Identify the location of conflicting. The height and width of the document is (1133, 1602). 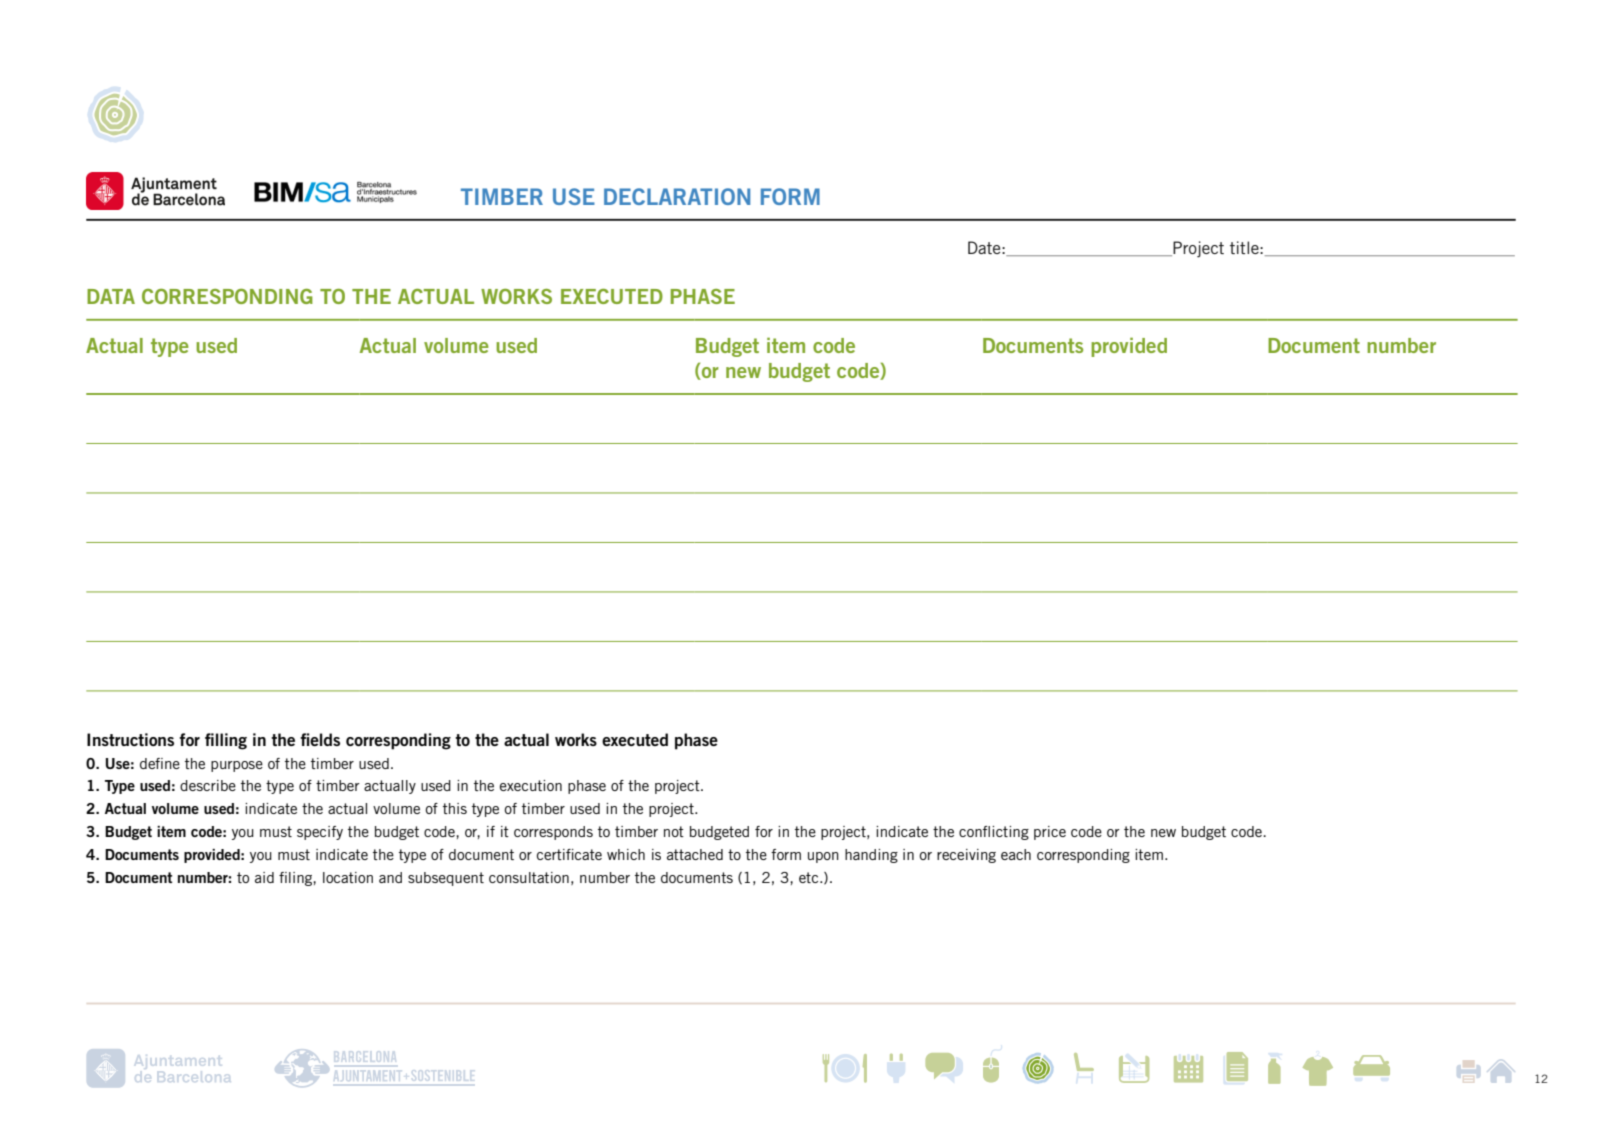
(994, 833).
